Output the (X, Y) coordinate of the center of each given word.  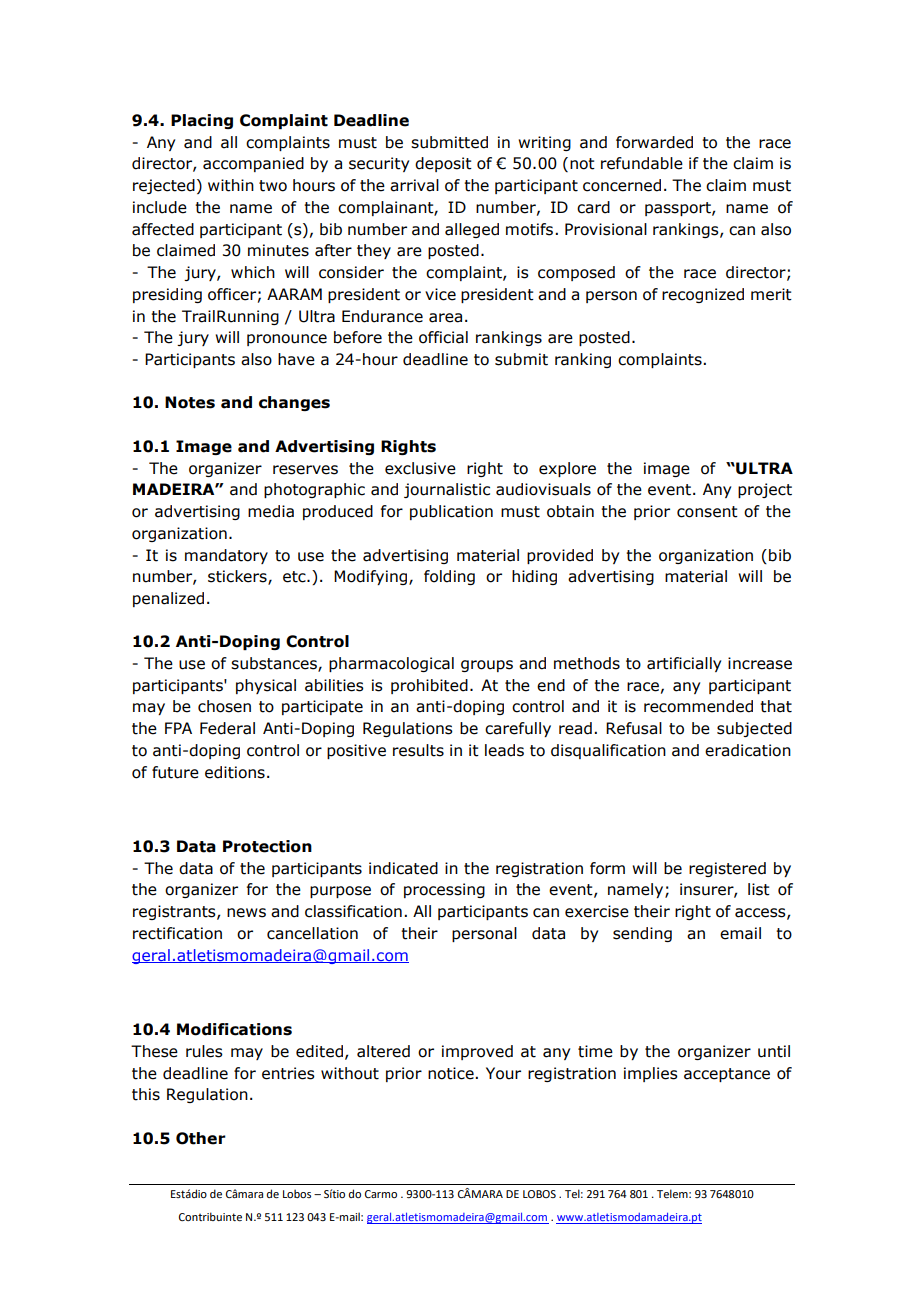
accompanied (253, 164)
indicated (403, 868)
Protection (267, 846)
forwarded (654, 142)
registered (727, 869)
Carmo (381, 1194)
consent (707, 512)
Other (201, 1138)
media (271, 511)
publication (451, 512)
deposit (443, 164)
